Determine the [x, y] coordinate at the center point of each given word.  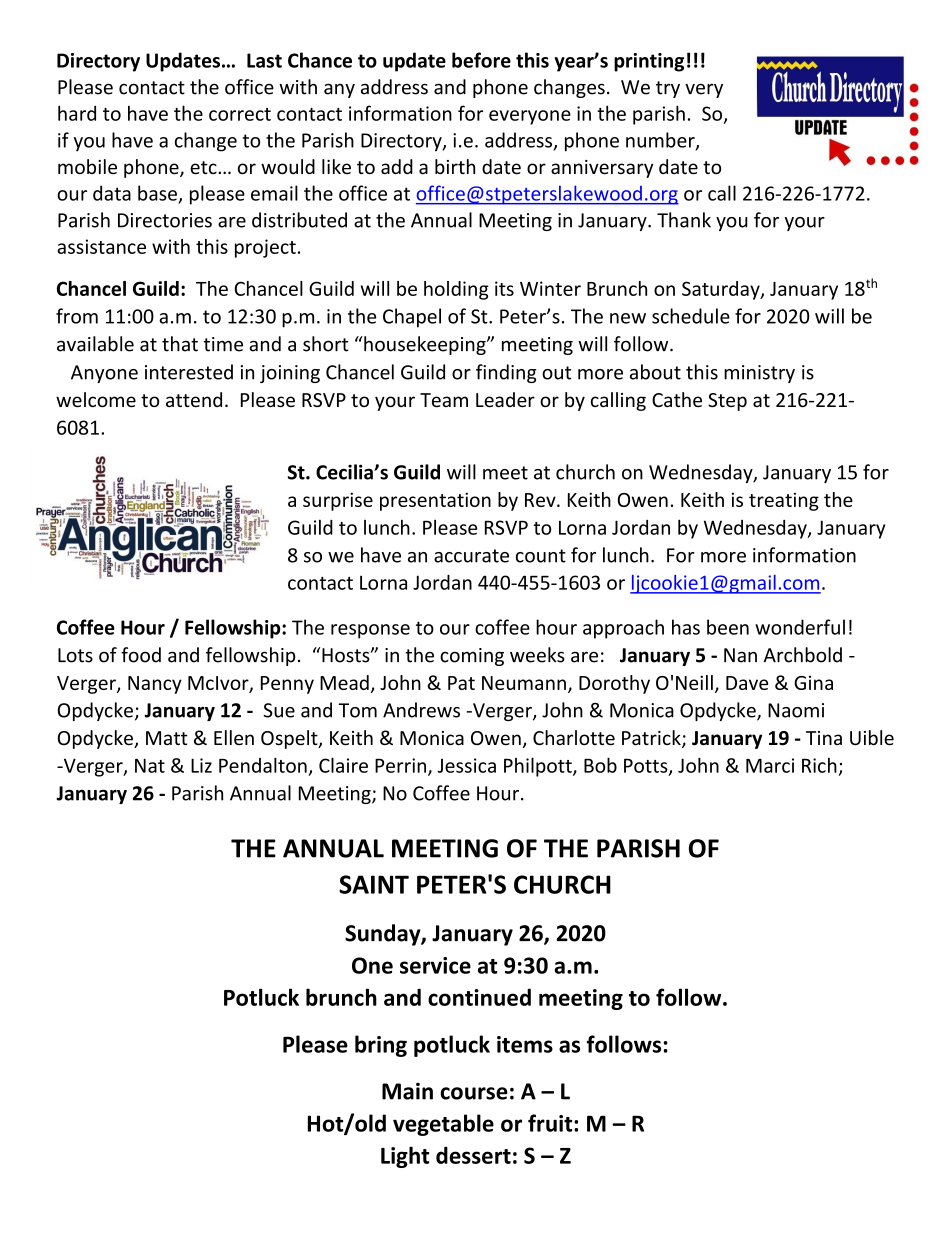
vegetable [443, 1125]
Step [727, 402]
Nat [150, 765]
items [525, 1044]
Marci [770, 765]
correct [240, 114]
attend [194, 399]
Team [444, 400]
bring [381, 1046]
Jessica [467, 765]
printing [649, 62]
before [481, 60]
